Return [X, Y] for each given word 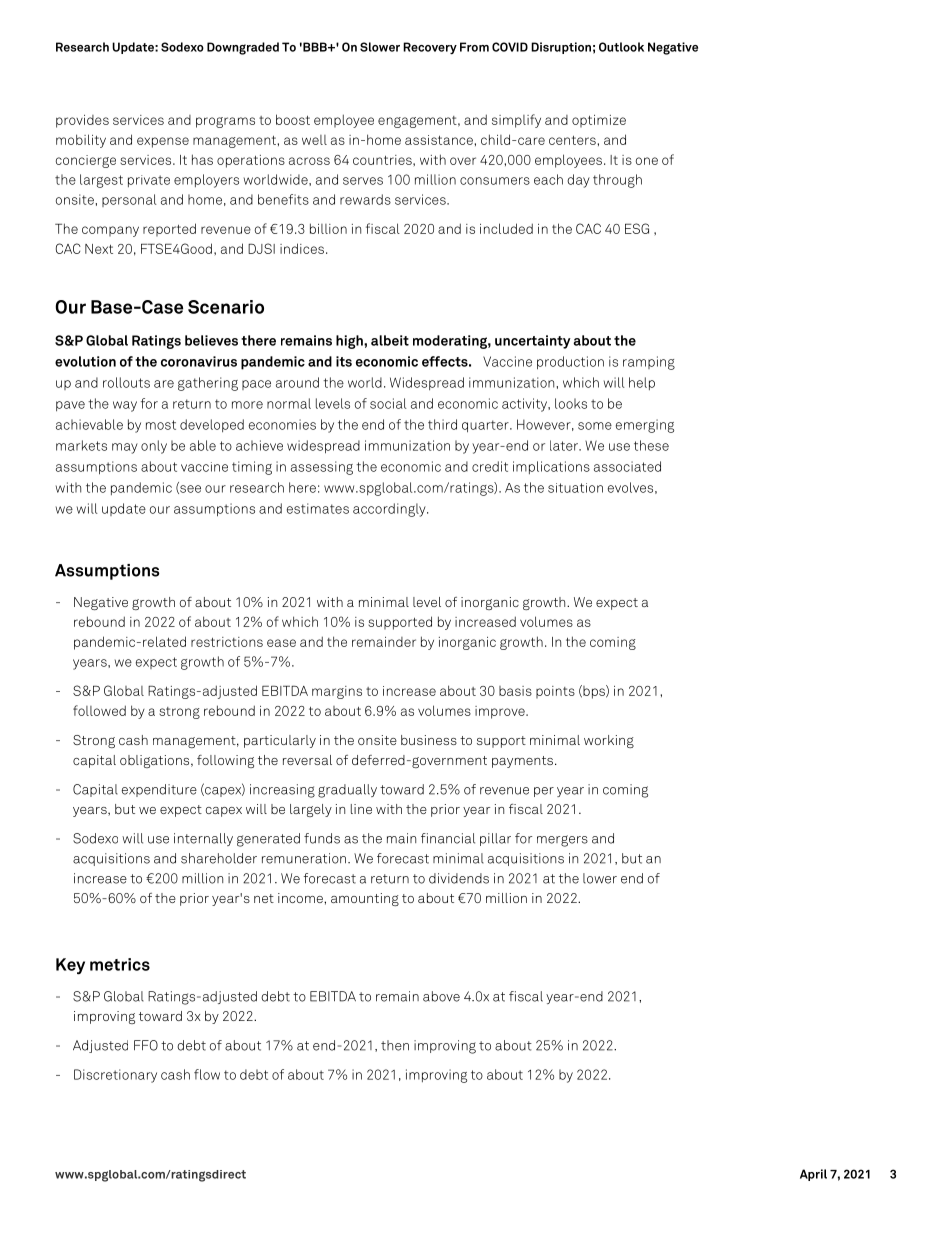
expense [163, 142]
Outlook [621, 47]
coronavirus [199, 361]
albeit [390, 340]
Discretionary [115, 1076]
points [555, 692]
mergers [562, 841]
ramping [649, 363]
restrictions [227, 642]
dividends [459, 878]
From [474, 47]
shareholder [219, 858]
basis [515, 691]
